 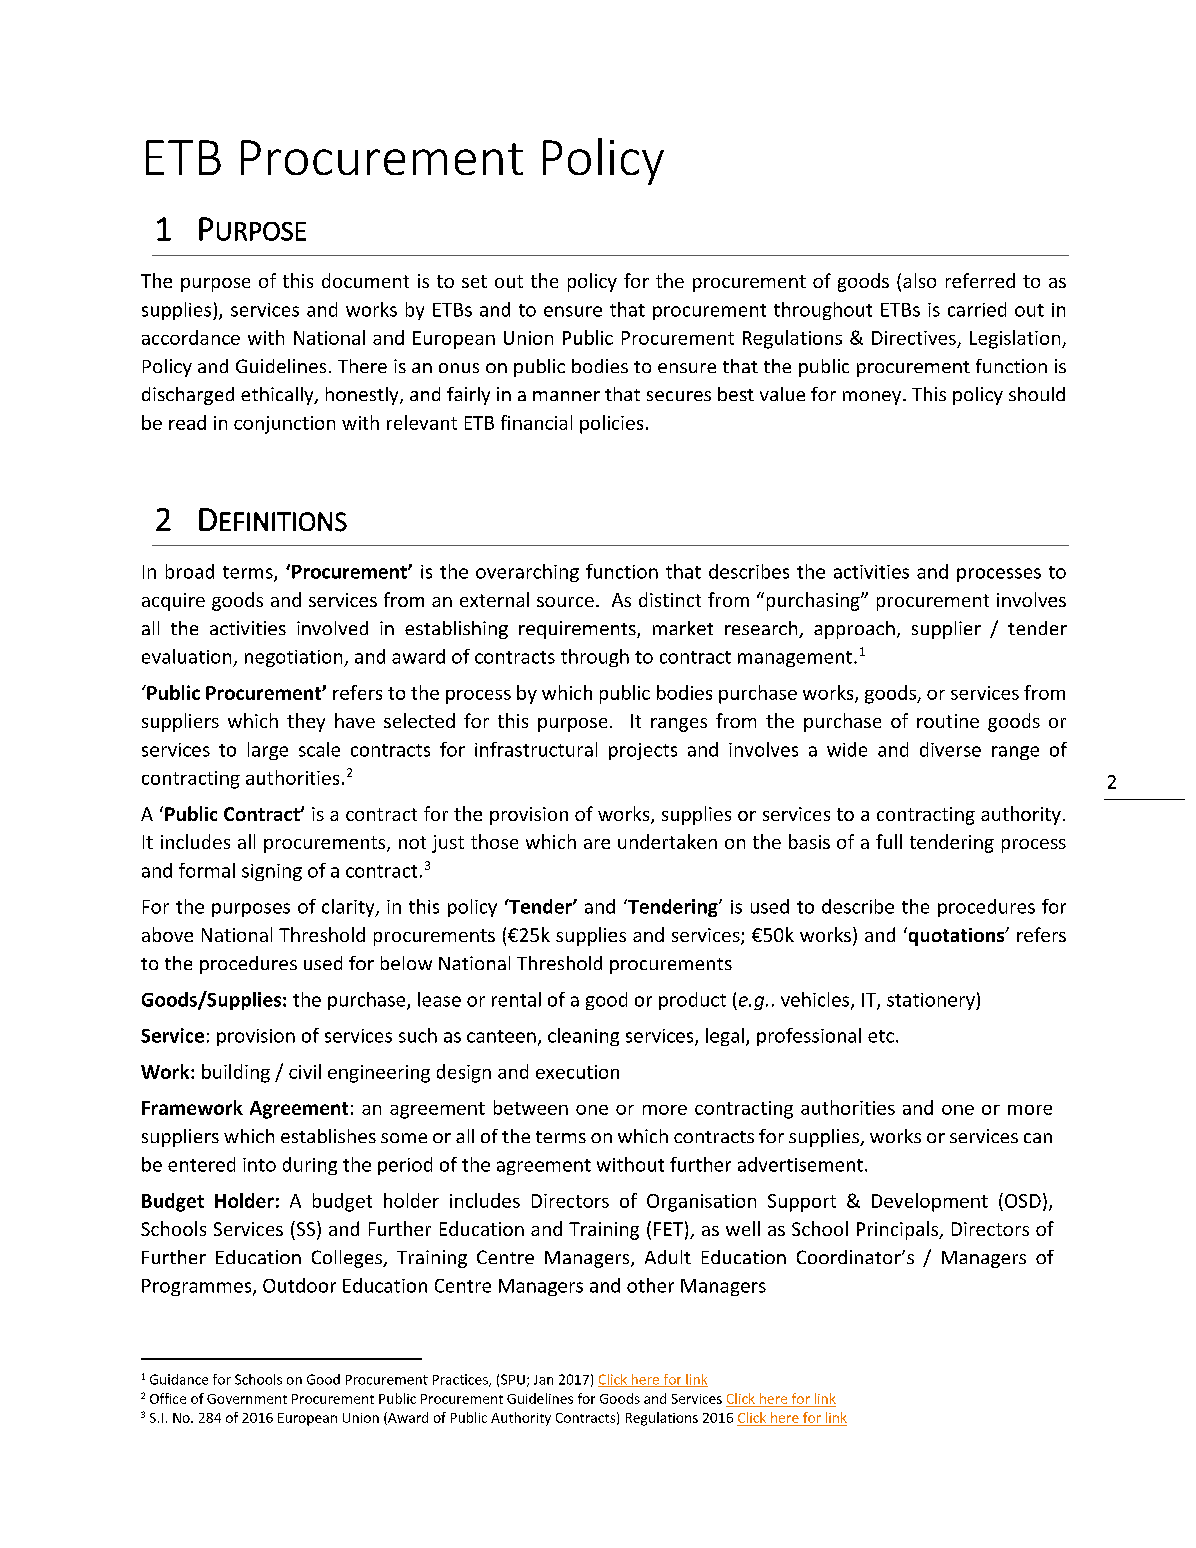 What do you see at coordinates (914, 338) in the page?
I see `Directives` at bounding box center [914, 338].
